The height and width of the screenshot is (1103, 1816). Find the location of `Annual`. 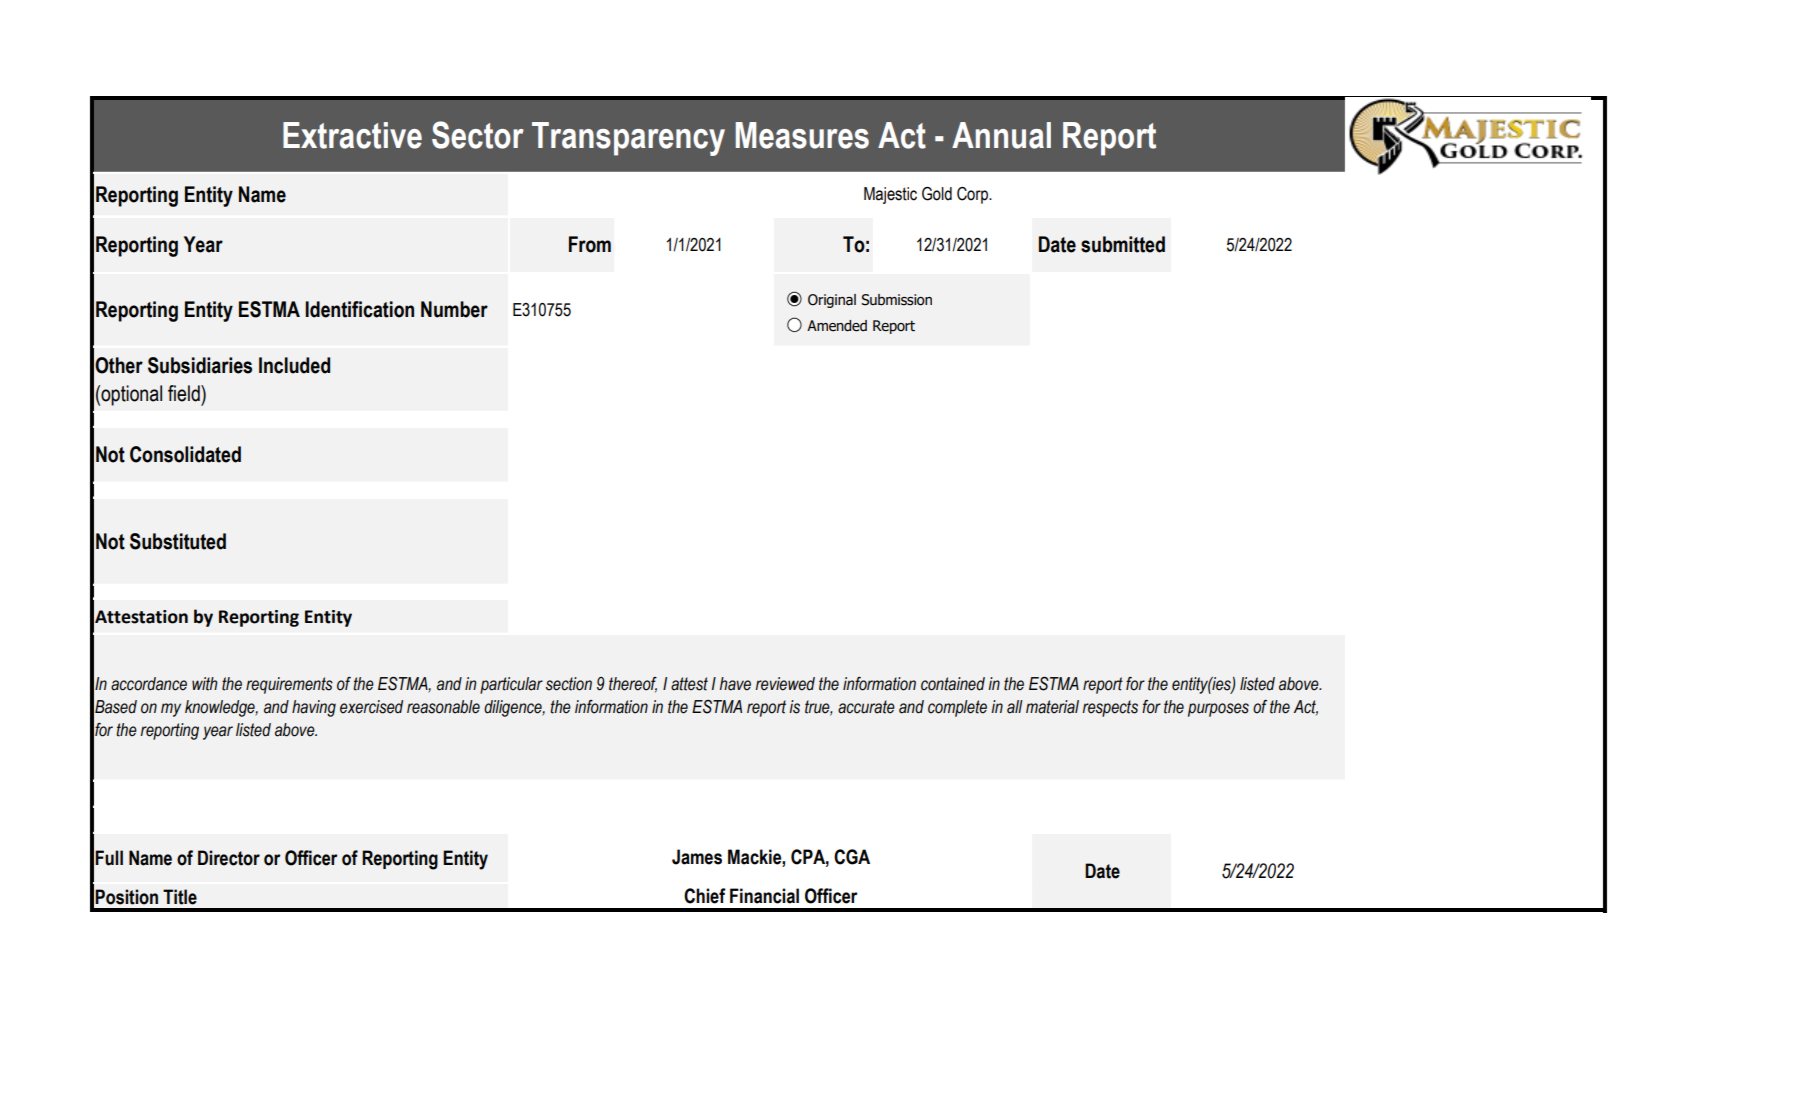

Annual is located at coordinates (1001, 135).
